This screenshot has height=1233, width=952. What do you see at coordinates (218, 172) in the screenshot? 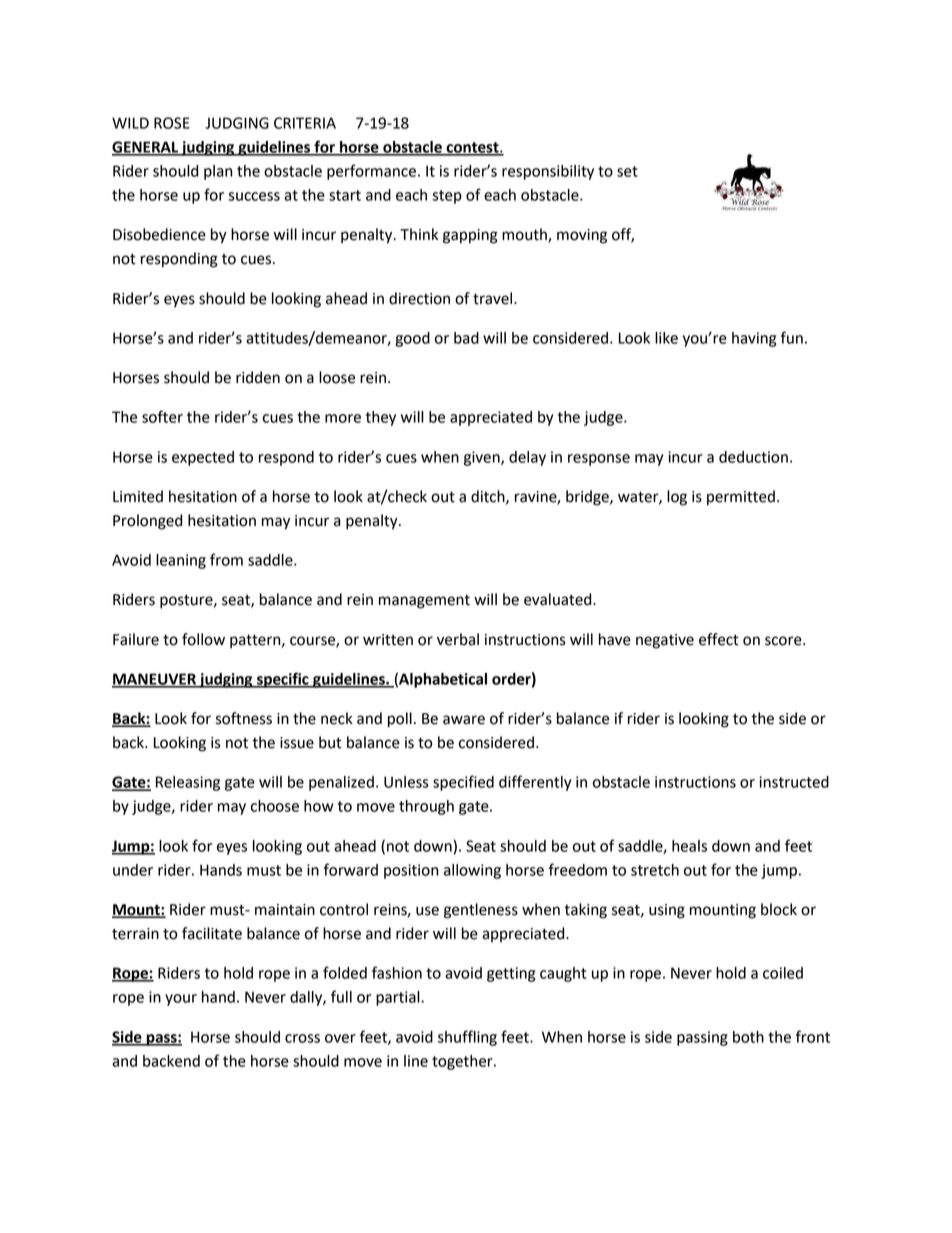
I see `plan` at bounding box center [218, 172].
